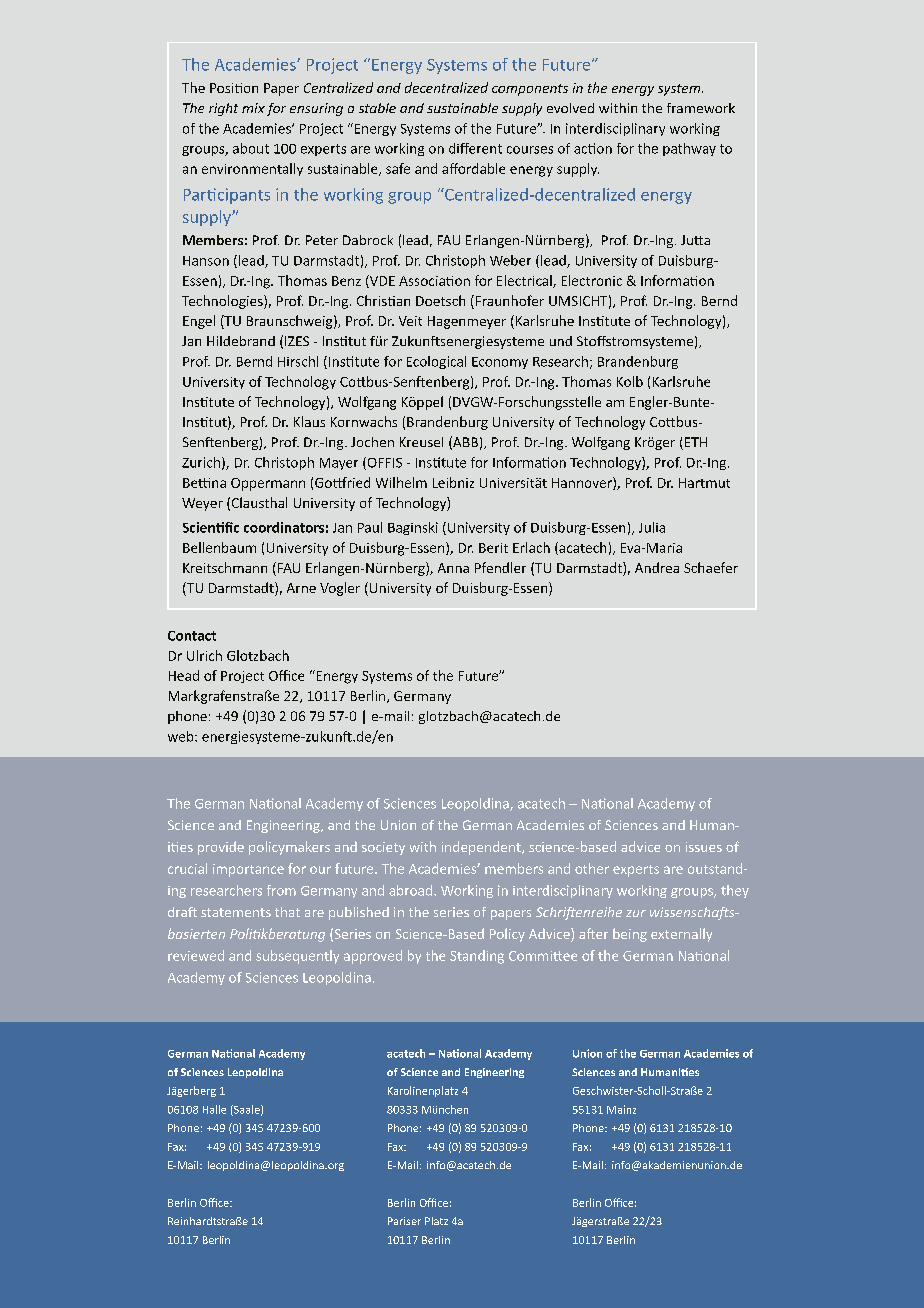 The width and height of the page is (924, 1308). What do you see at coordinates (477, 957) in the page?
I see `Standing` at bounding box center [477, 957].
